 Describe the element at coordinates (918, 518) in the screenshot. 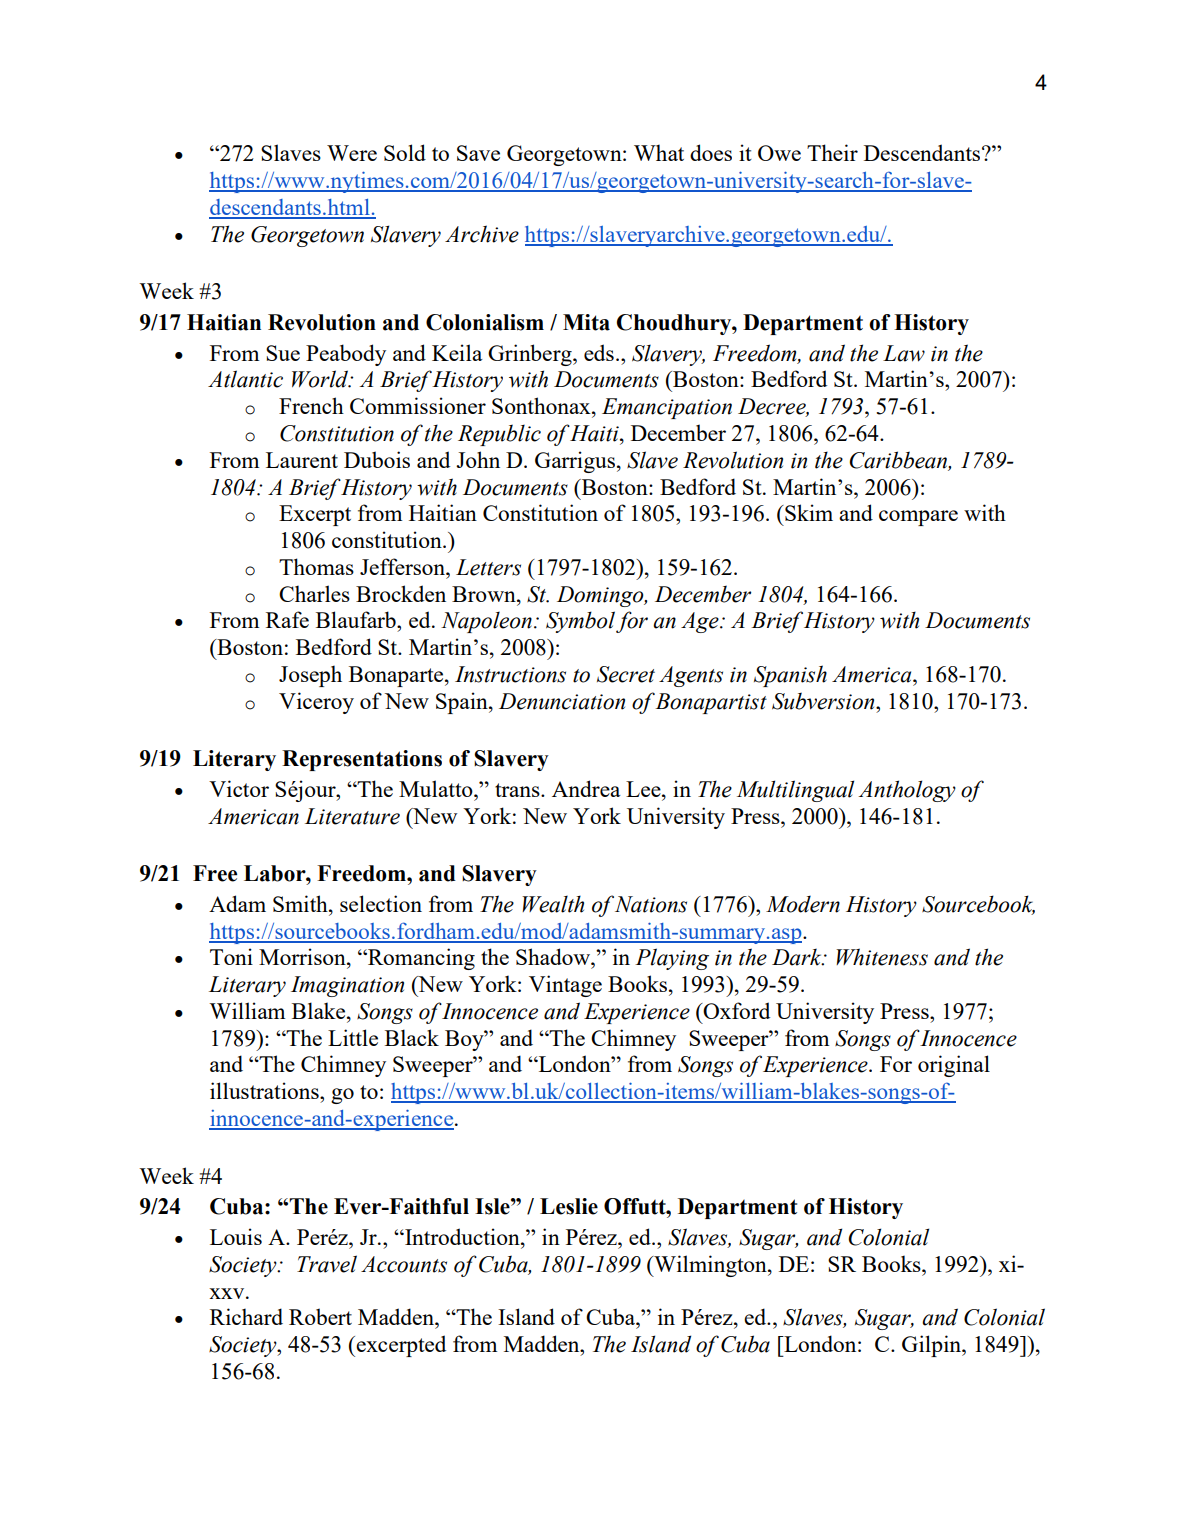

I see `compare` at that location.
